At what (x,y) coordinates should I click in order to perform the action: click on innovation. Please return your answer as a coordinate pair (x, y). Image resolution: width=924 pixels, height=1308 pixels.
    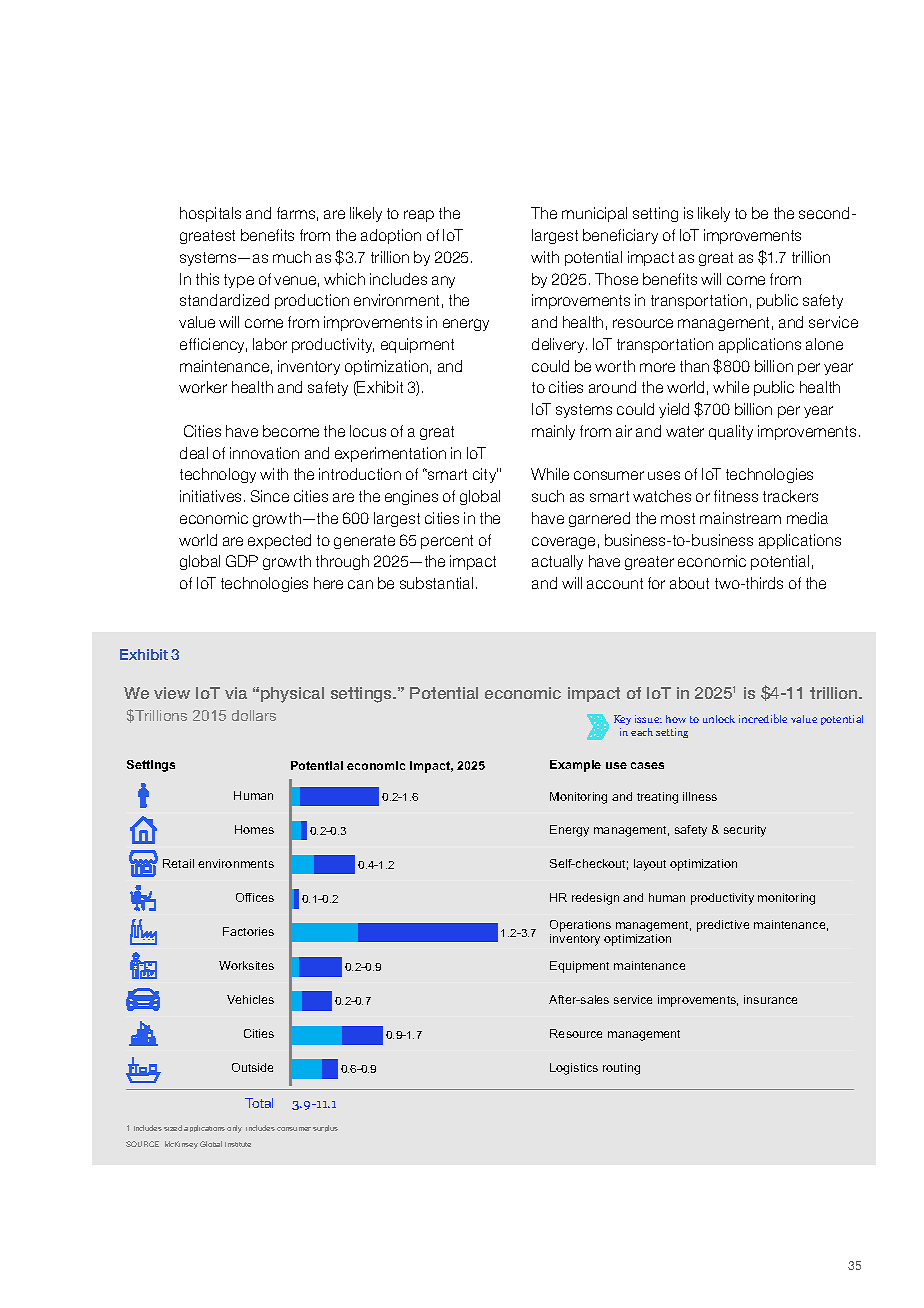
    Looking at the image, I should click on (264, 453).
